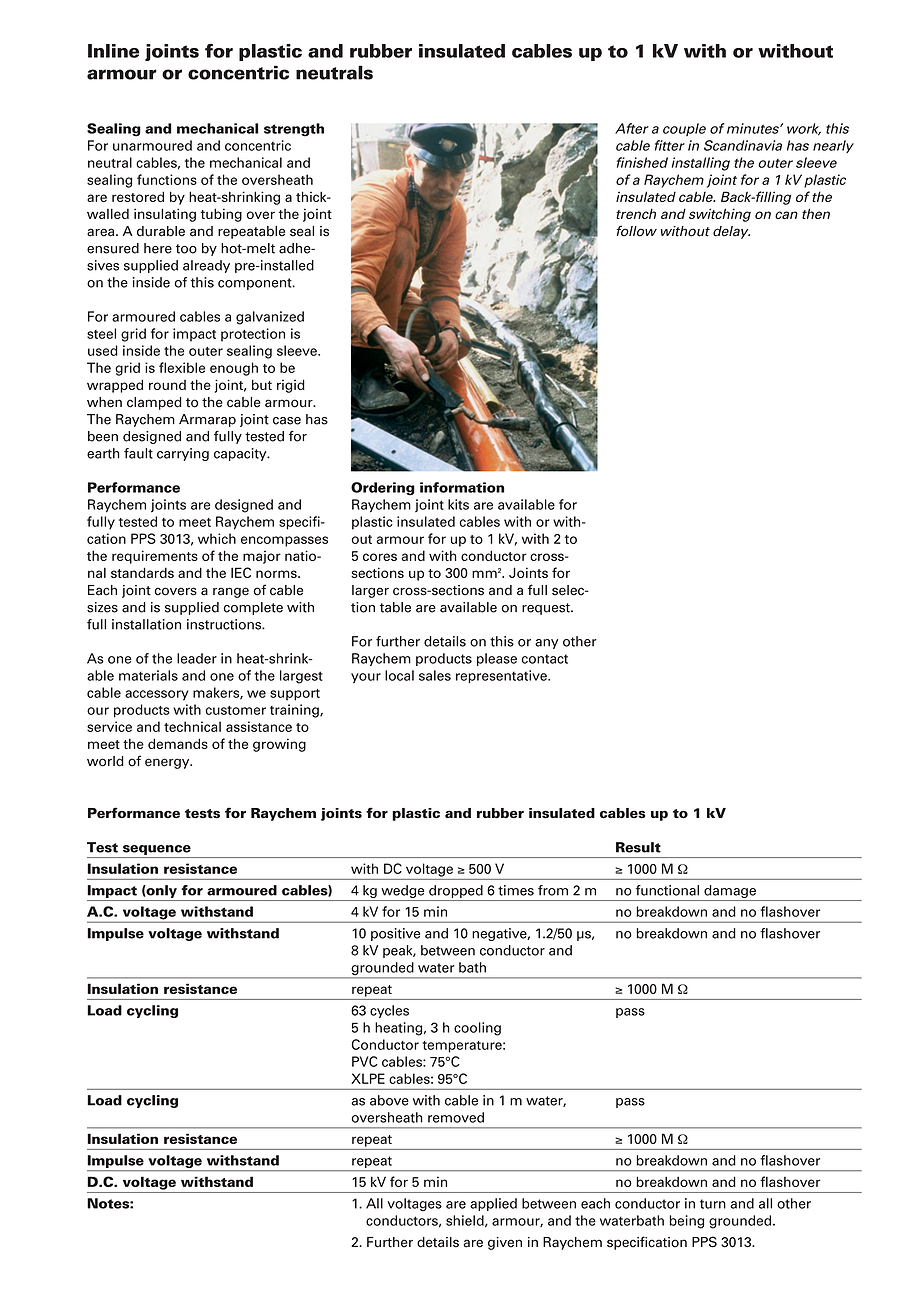 The width and height of the page is (924, 1307). Describe the element at coordinates (547, 609) in the page. I see `request` at that location.
